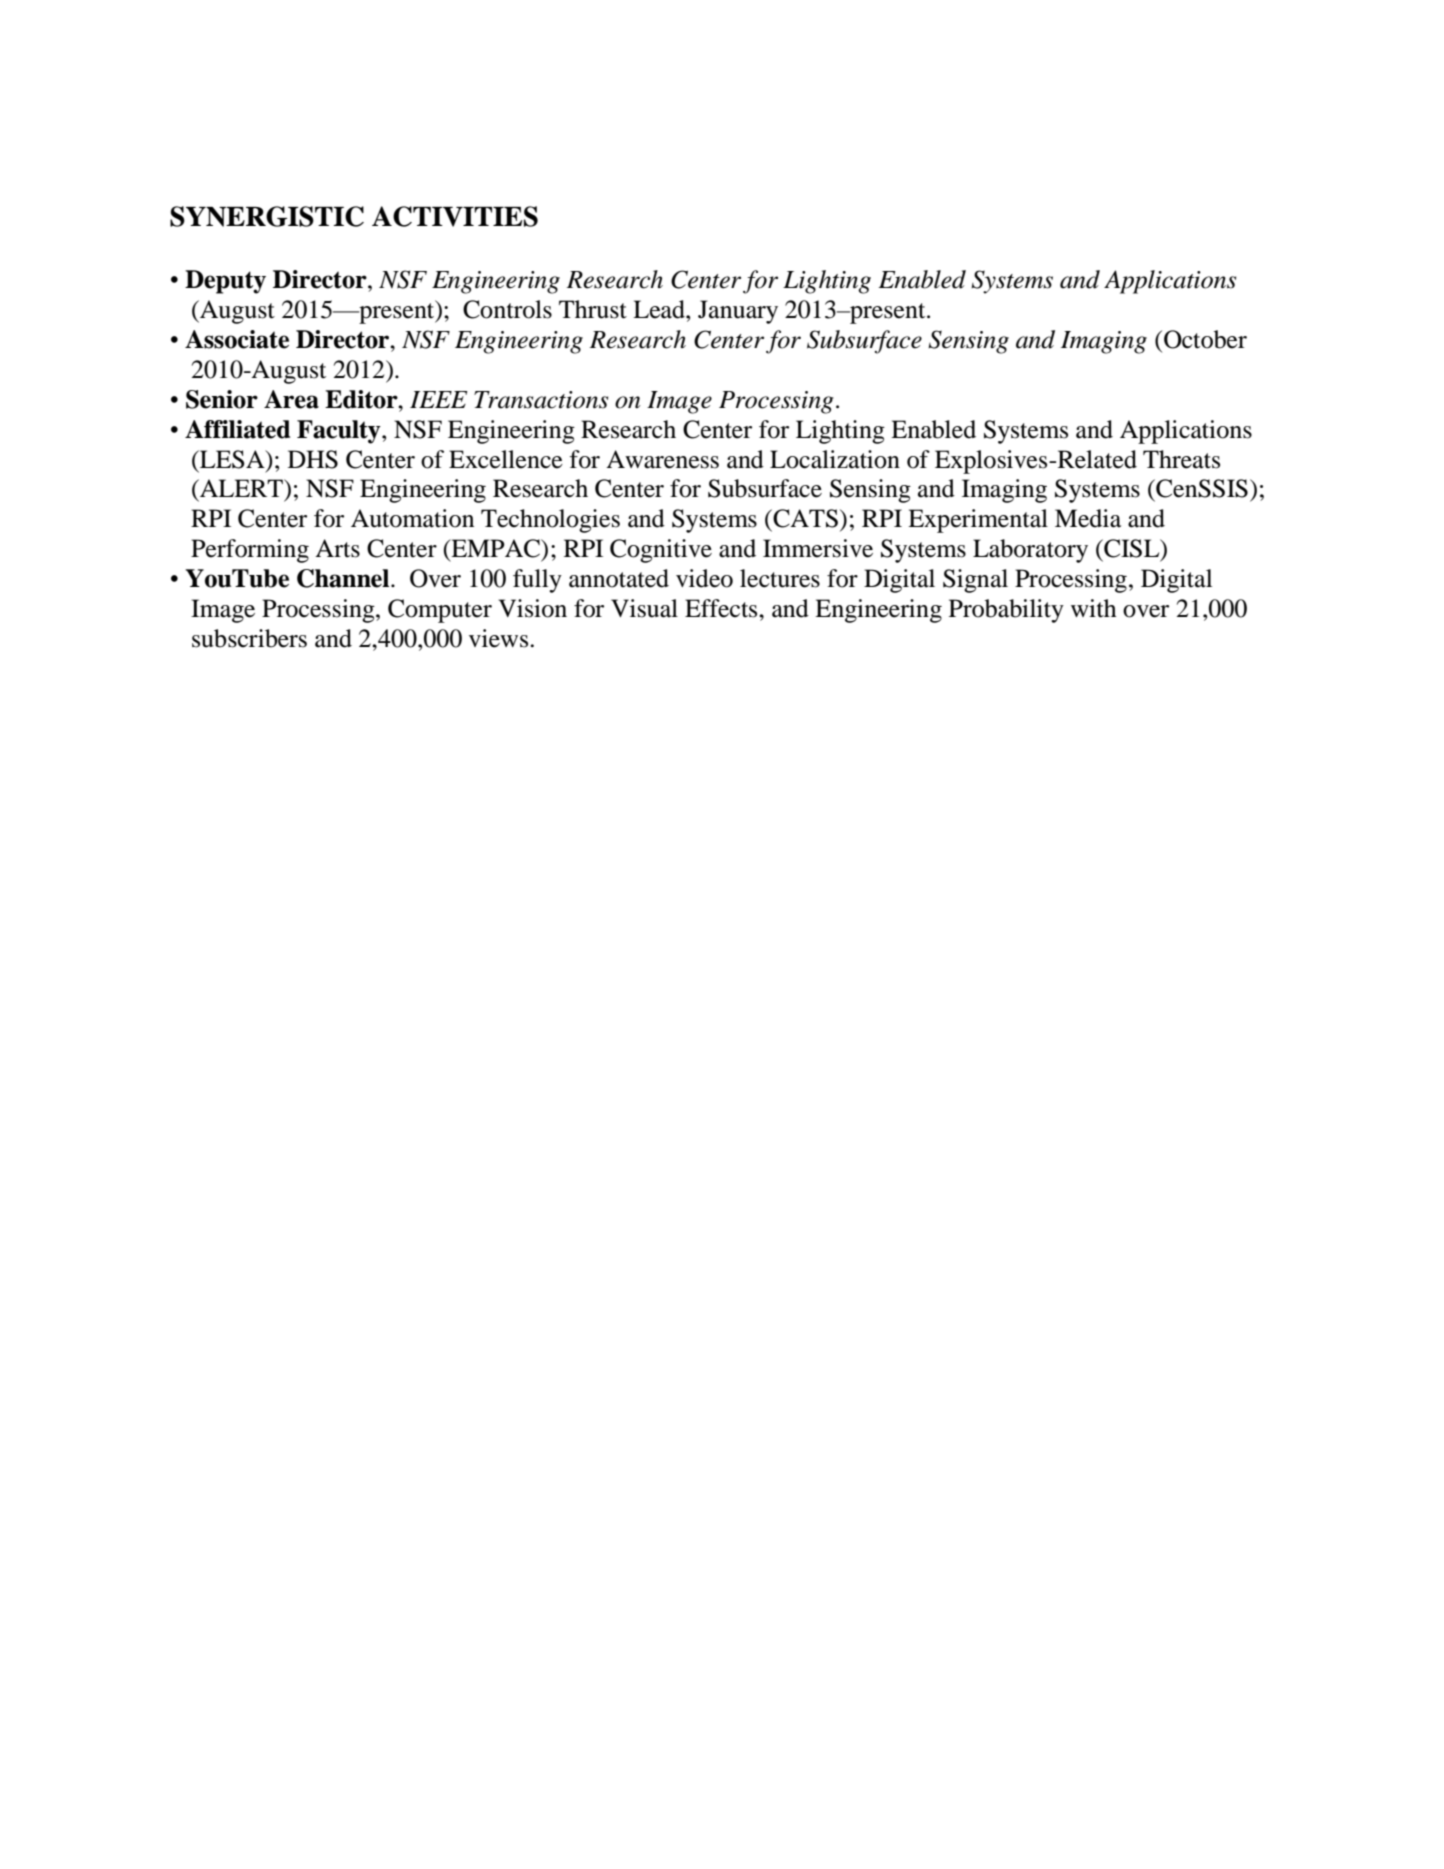 Image resolution: width=1444 pixels, height=1869 pixels. I want to click on subscribers, so click(249, 638).
